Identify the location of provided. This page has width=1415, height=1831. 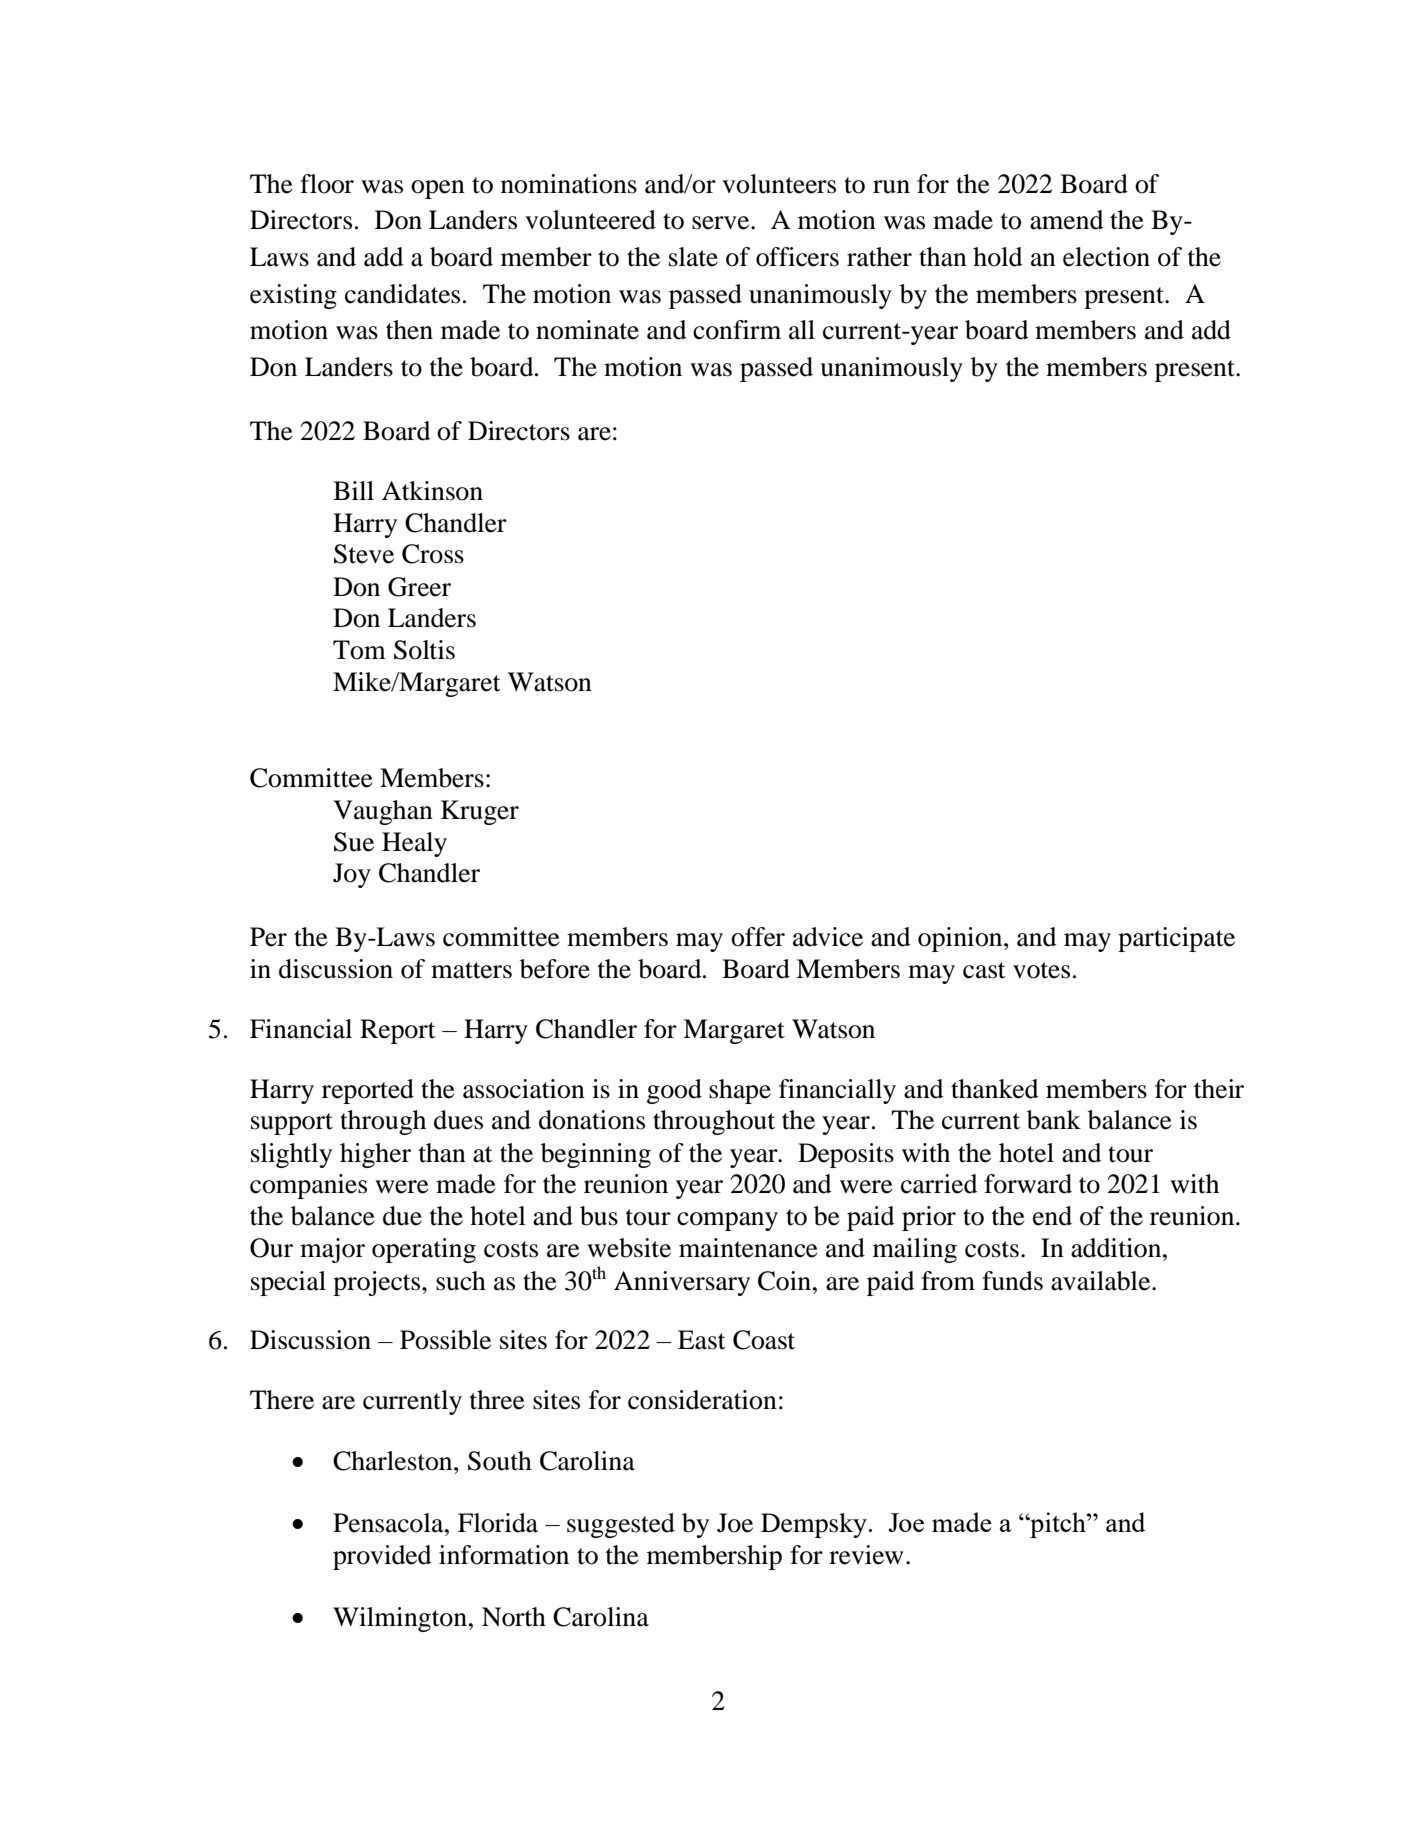
(382, 1557).
